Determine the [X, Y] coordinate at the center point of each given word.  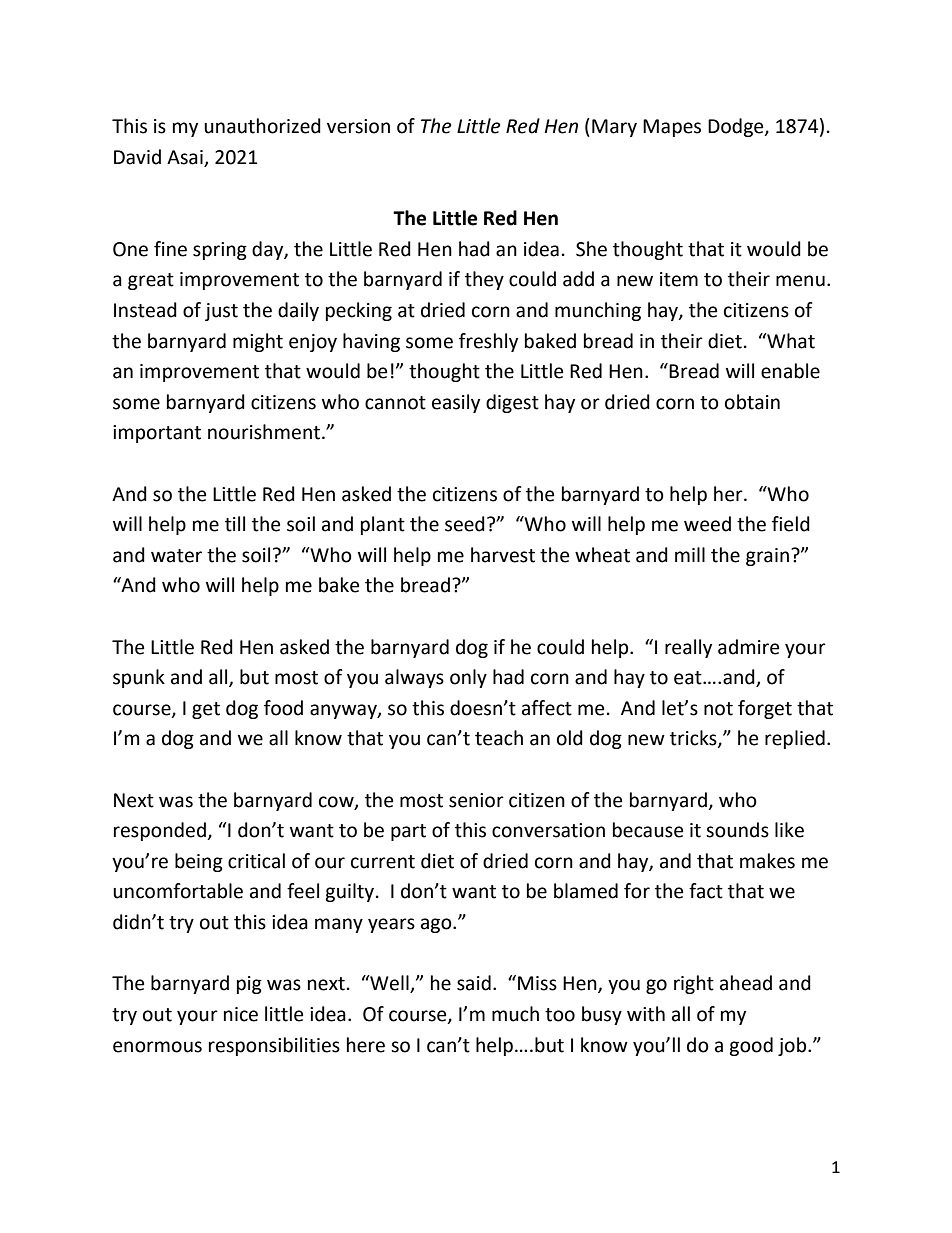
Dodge [737, 127]
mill [690, 554]
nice [241, 1014]
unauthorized [262, 126]
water [176, 556]
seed [465, 524]
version [358, 126]
